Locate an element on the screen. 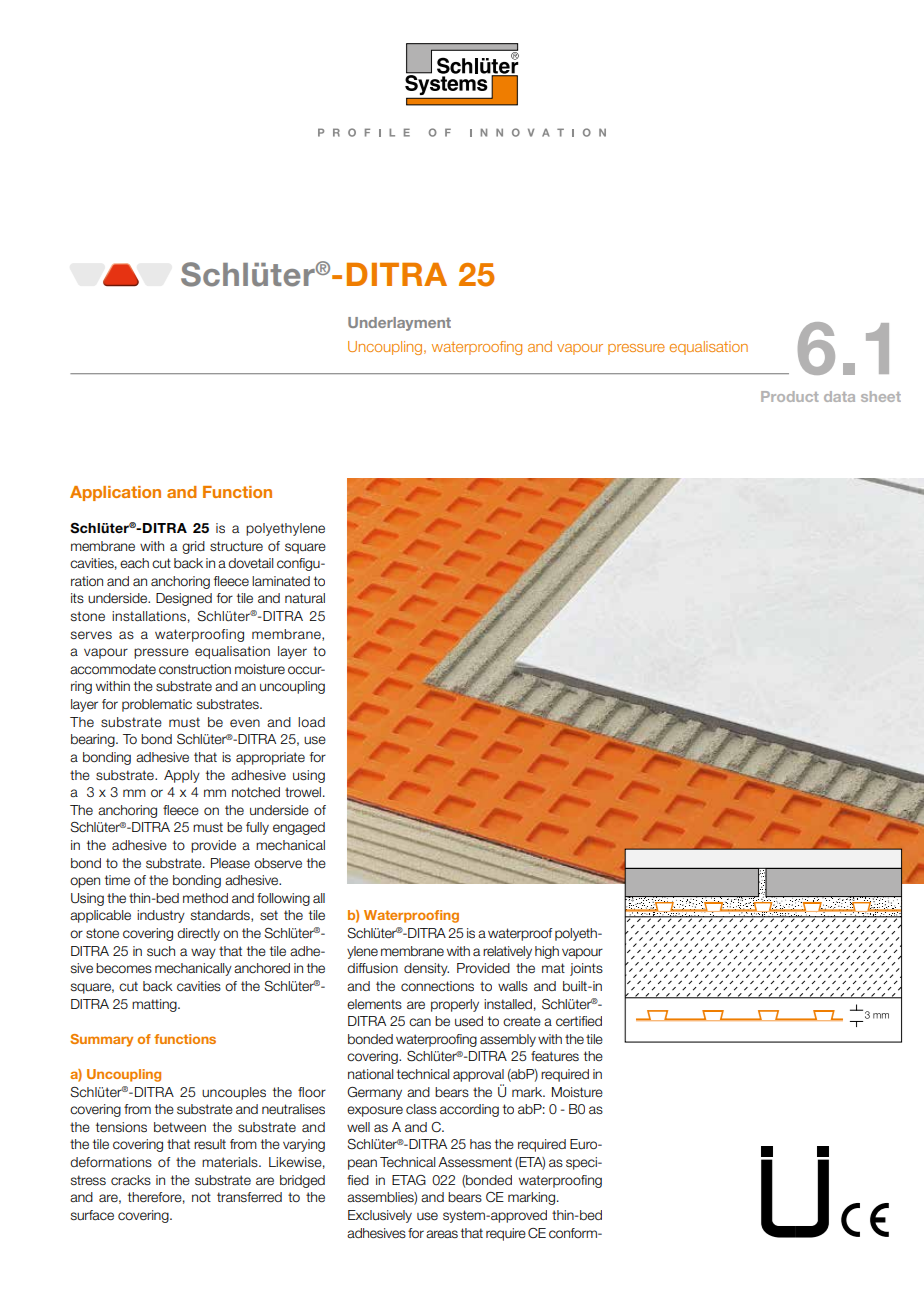  cracks is located at coordinates (131, 1180).
